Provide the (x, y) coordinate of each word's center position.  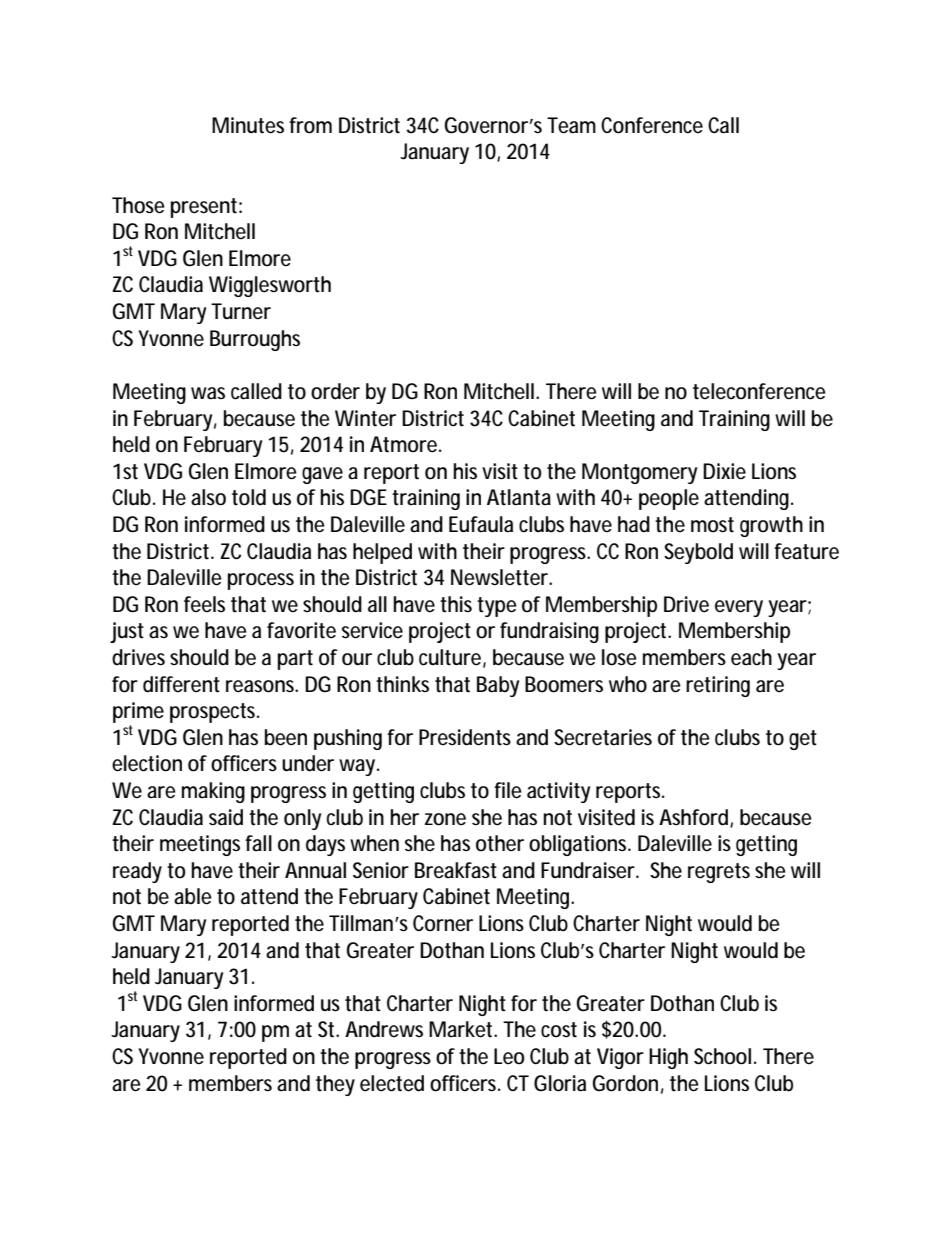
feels (204, 604)
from (310, 125)
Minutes (248, 125)
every (739, 608)
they (335, 1085)
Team (571, 125)
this (456, 604)
